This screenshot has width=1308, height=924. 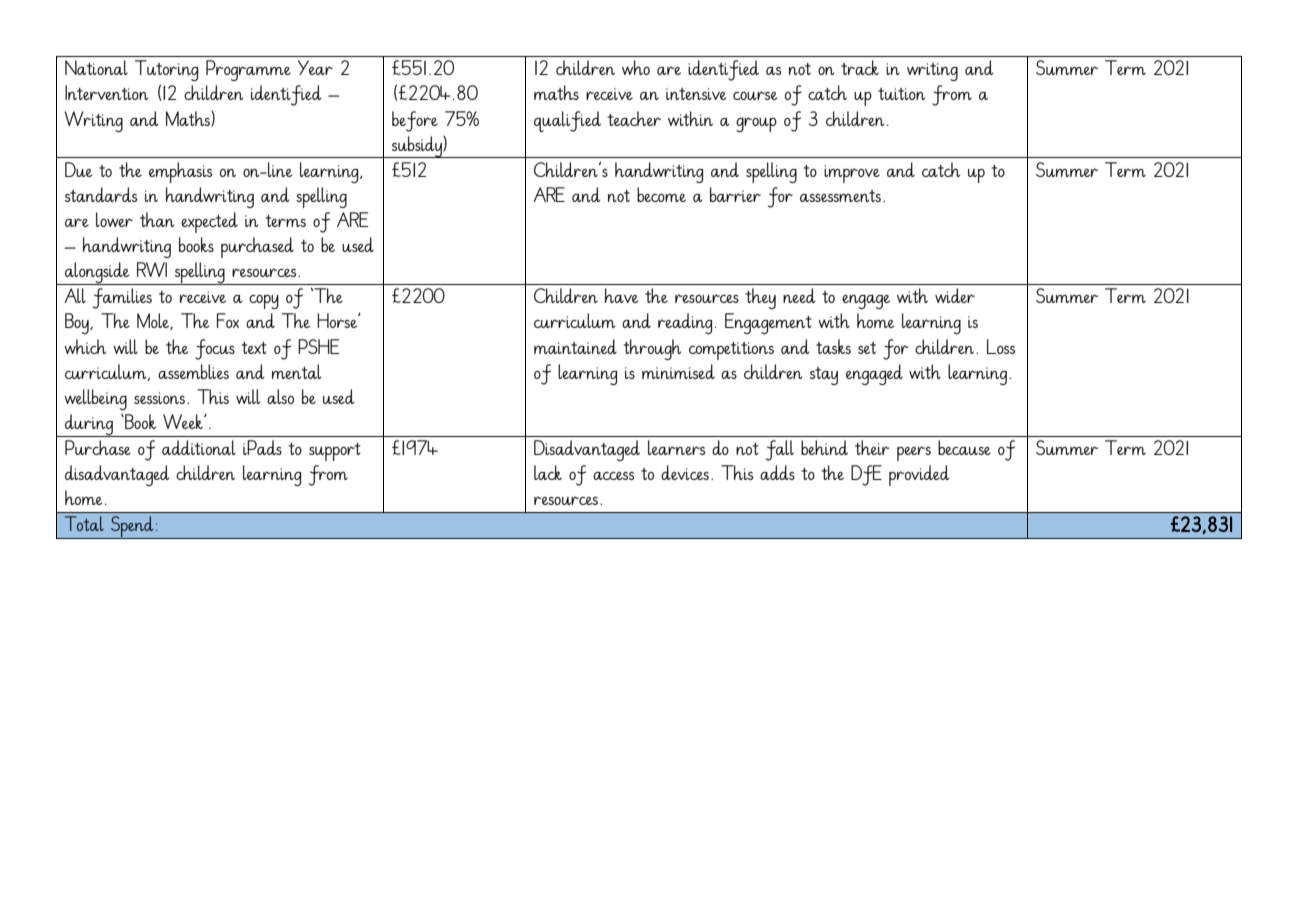 I want to click on Spend, so click(x=132, y=527).
